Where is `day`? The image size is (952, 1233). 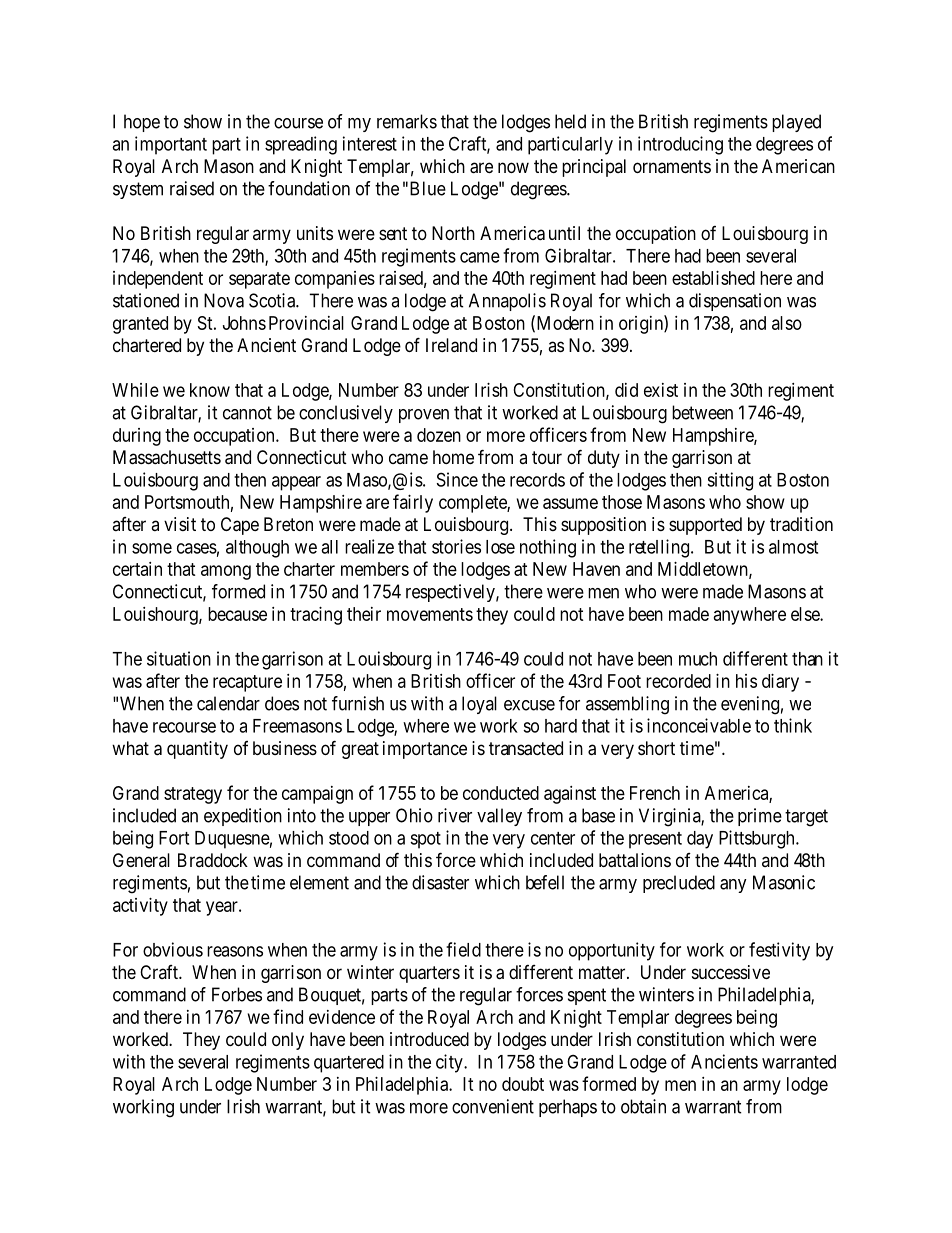
day is located at coordinates (700, 840).
